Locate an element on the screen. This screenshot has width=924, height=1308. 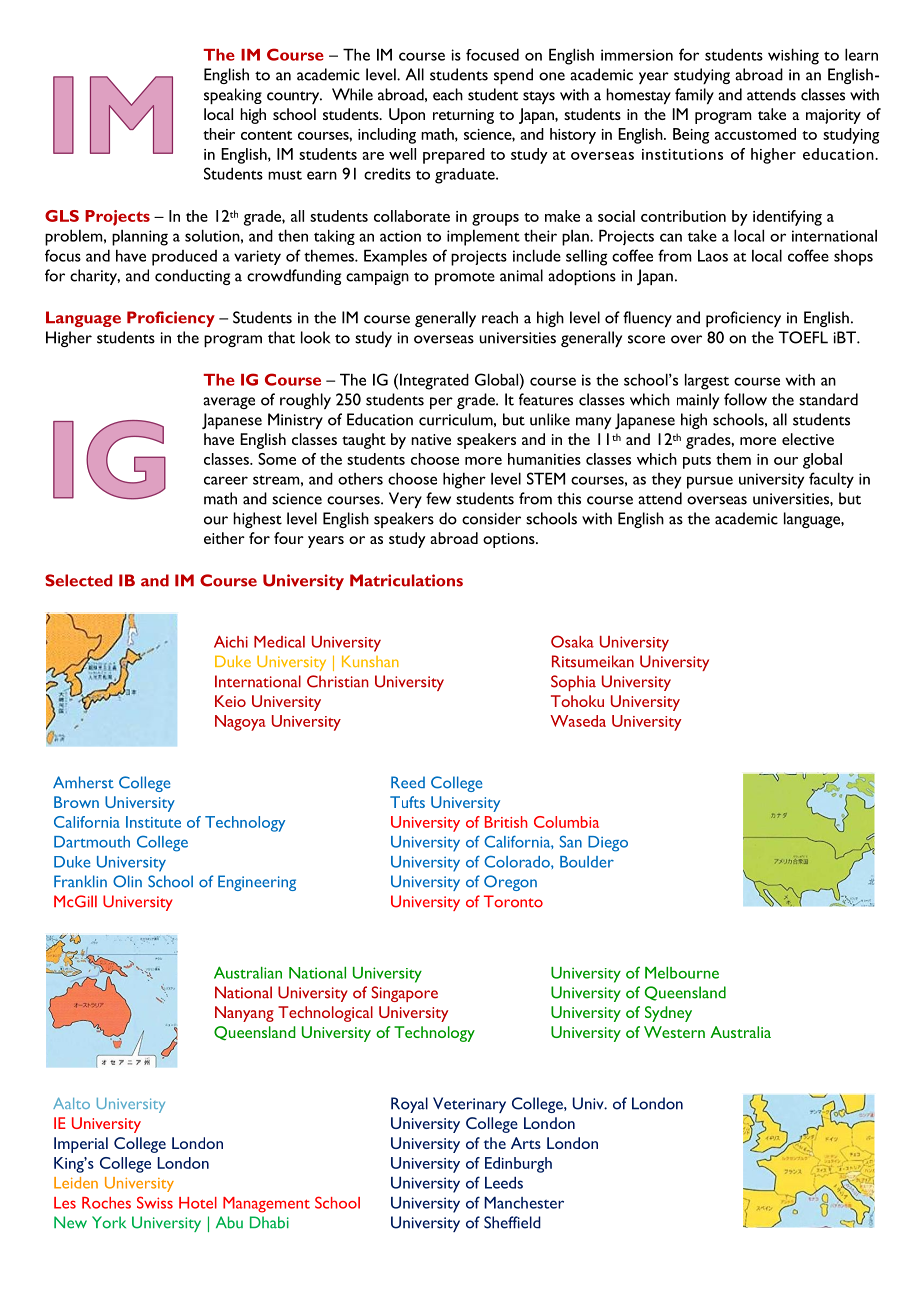
Institute is located at coordinates (153, 822).
